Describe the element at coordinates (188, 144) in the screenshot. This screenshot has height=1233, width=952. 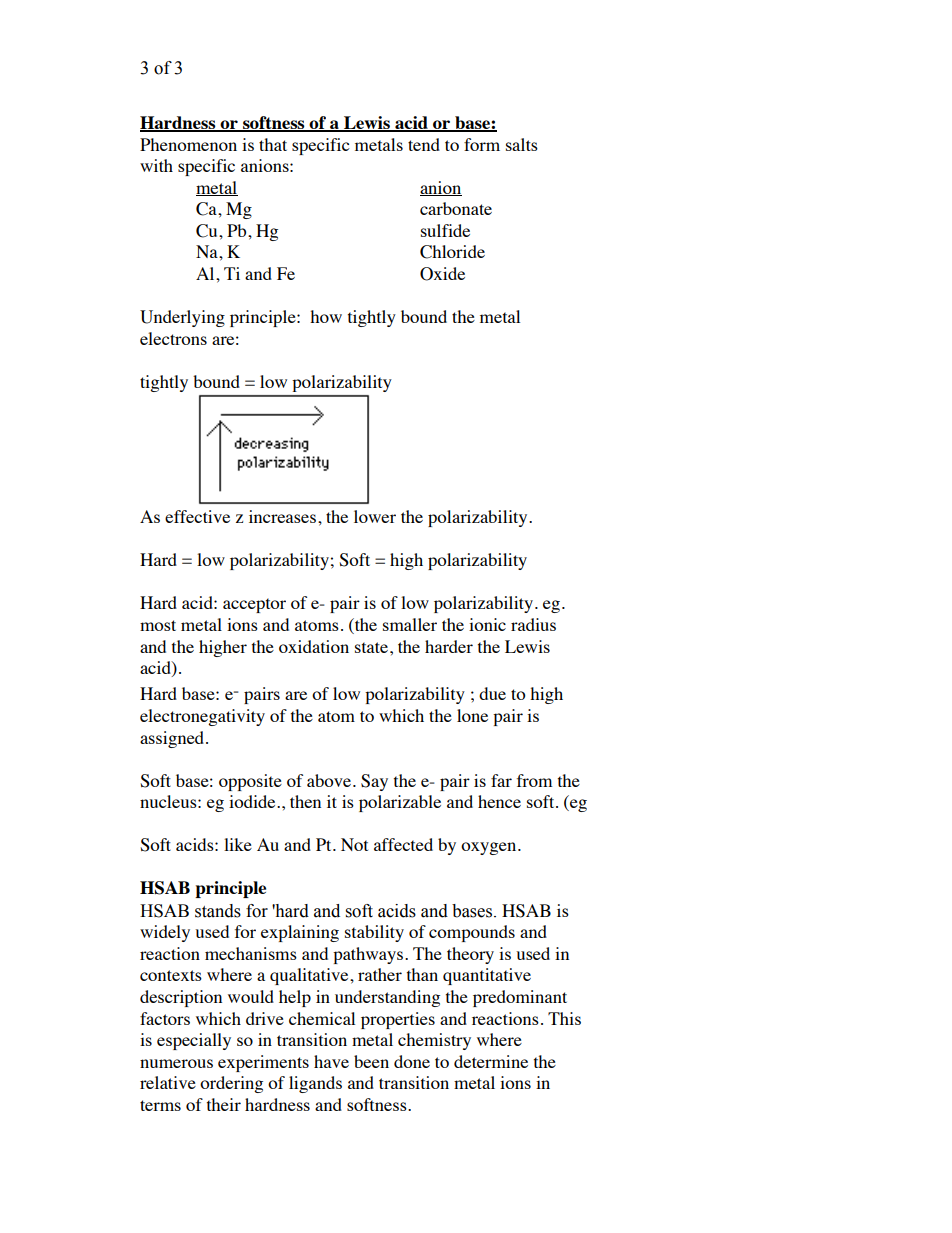
I see `Phenomenon` at that location.
